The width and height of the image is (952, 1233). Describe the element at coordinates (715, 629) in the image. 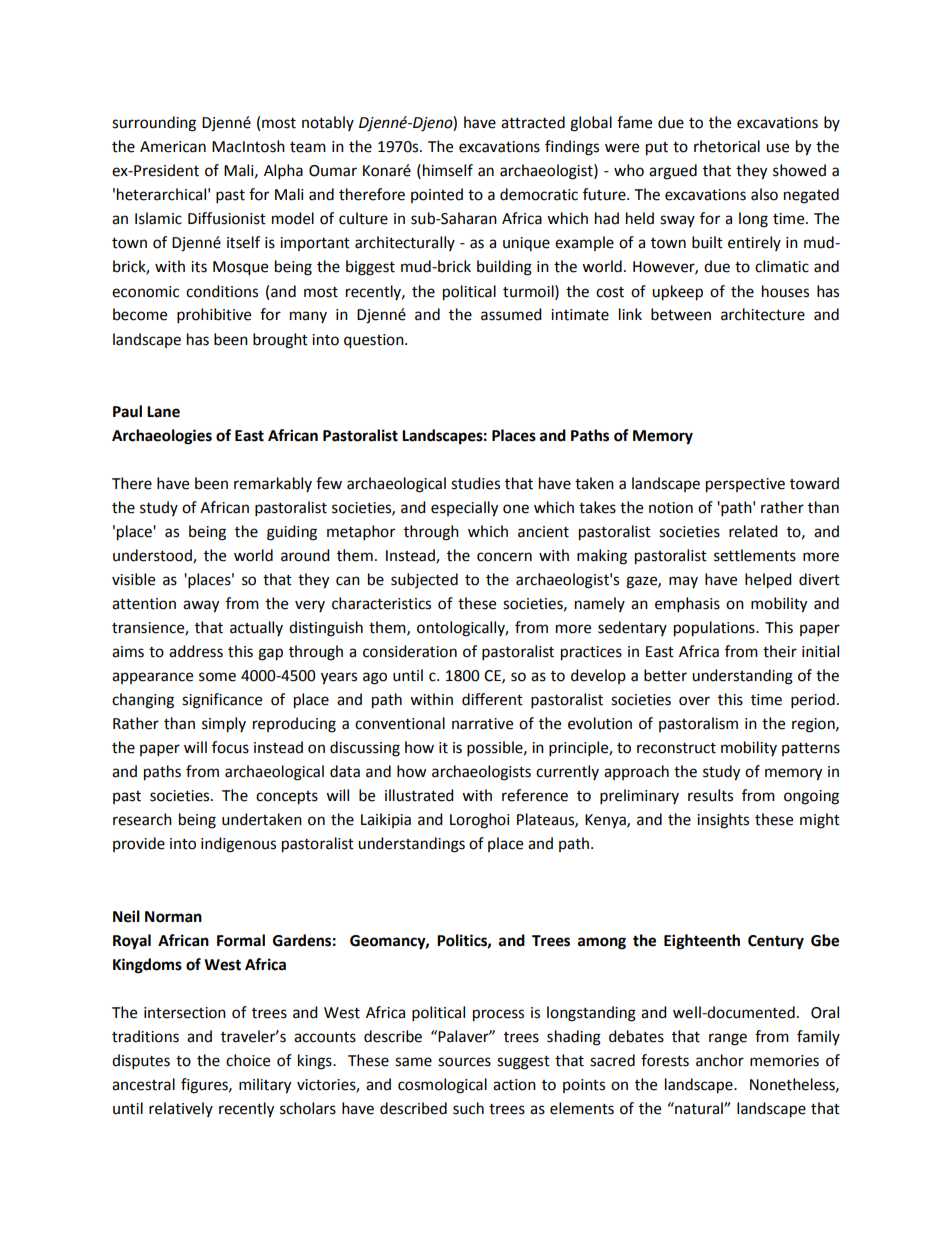

I see `populations` at that location.
